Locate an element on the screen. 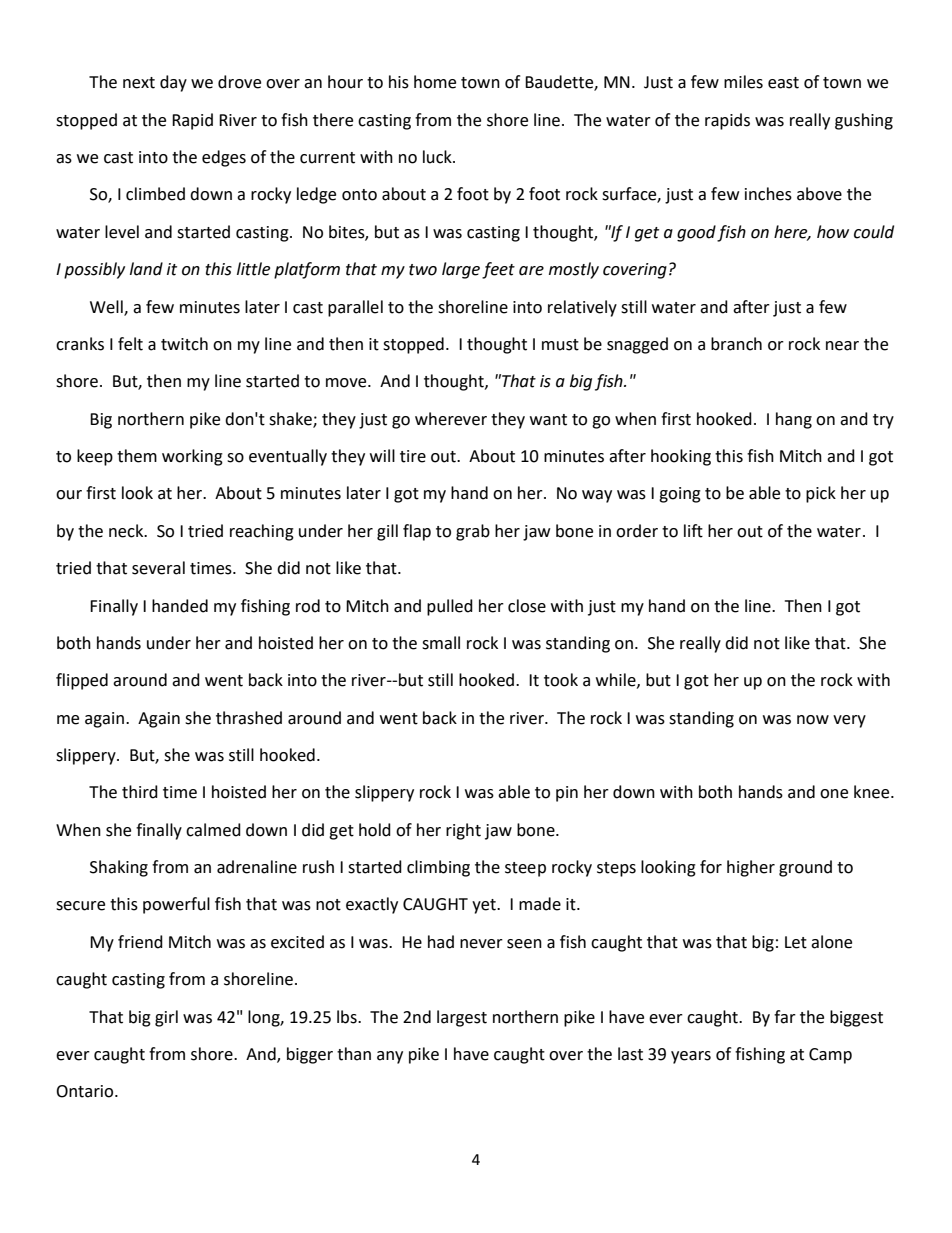  neck is located at coordinates (127, 531).
